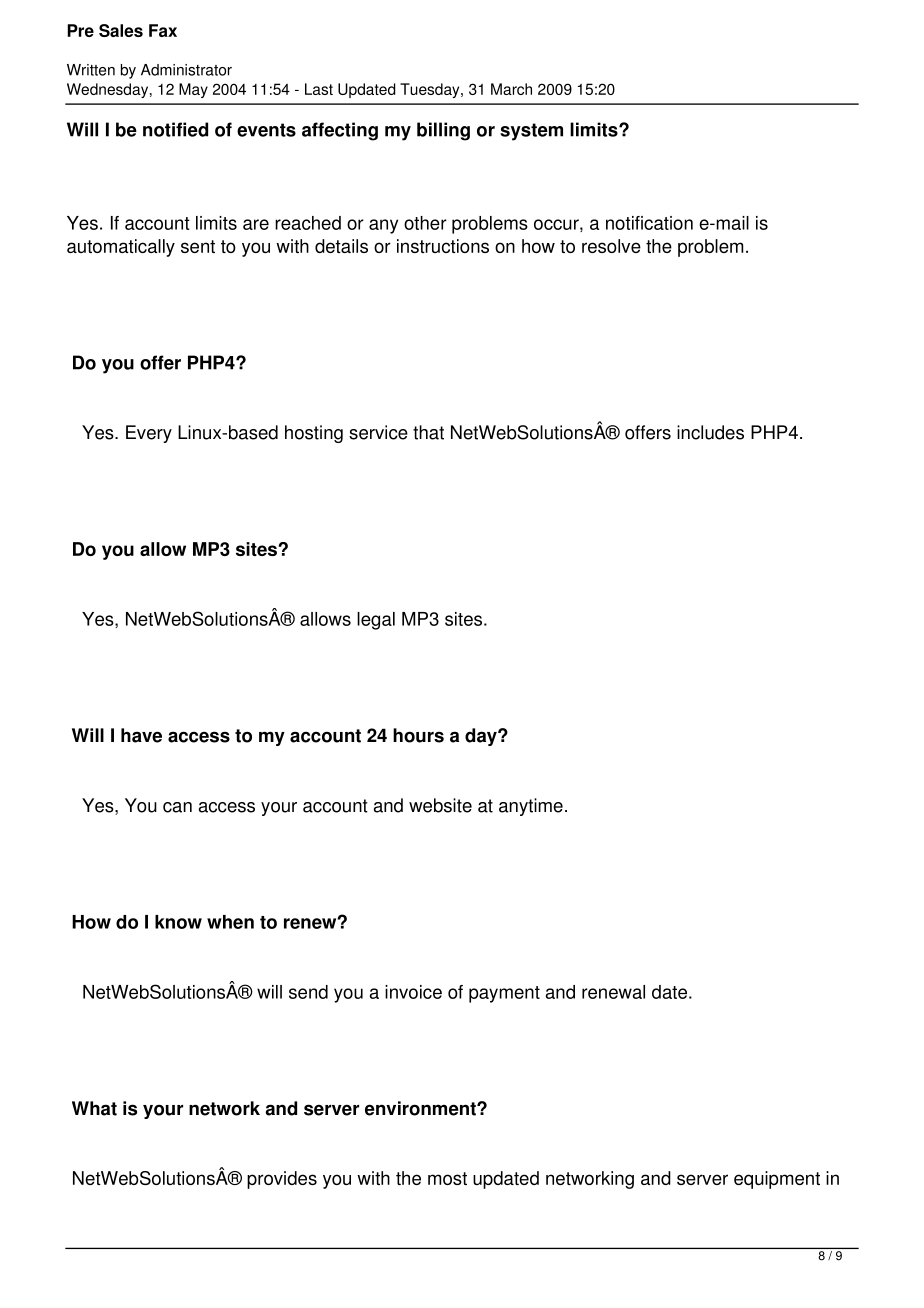 Image resolution: width=924 pixels, height=1308 pixels. Describe the element at coordinates (418, 735) in the document. I see `hours` at that location.
